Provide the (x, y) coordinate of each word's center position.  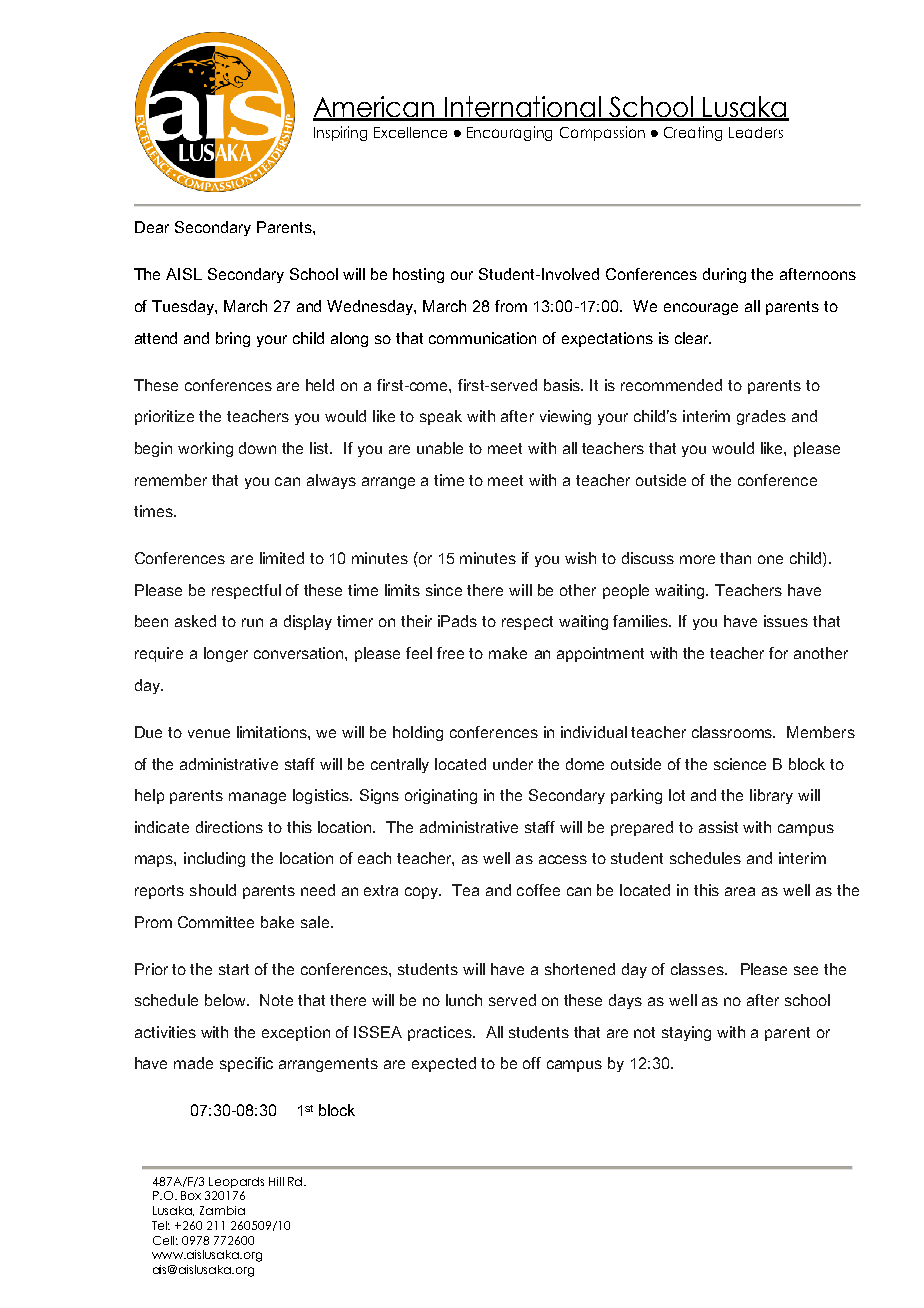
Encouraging (509, 133)
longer (226, 654)
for (778, 653)
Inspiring (340, 133)
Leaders (756, 132)
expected (444, 1064)
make (508, 653)
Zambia (222, 1210)
